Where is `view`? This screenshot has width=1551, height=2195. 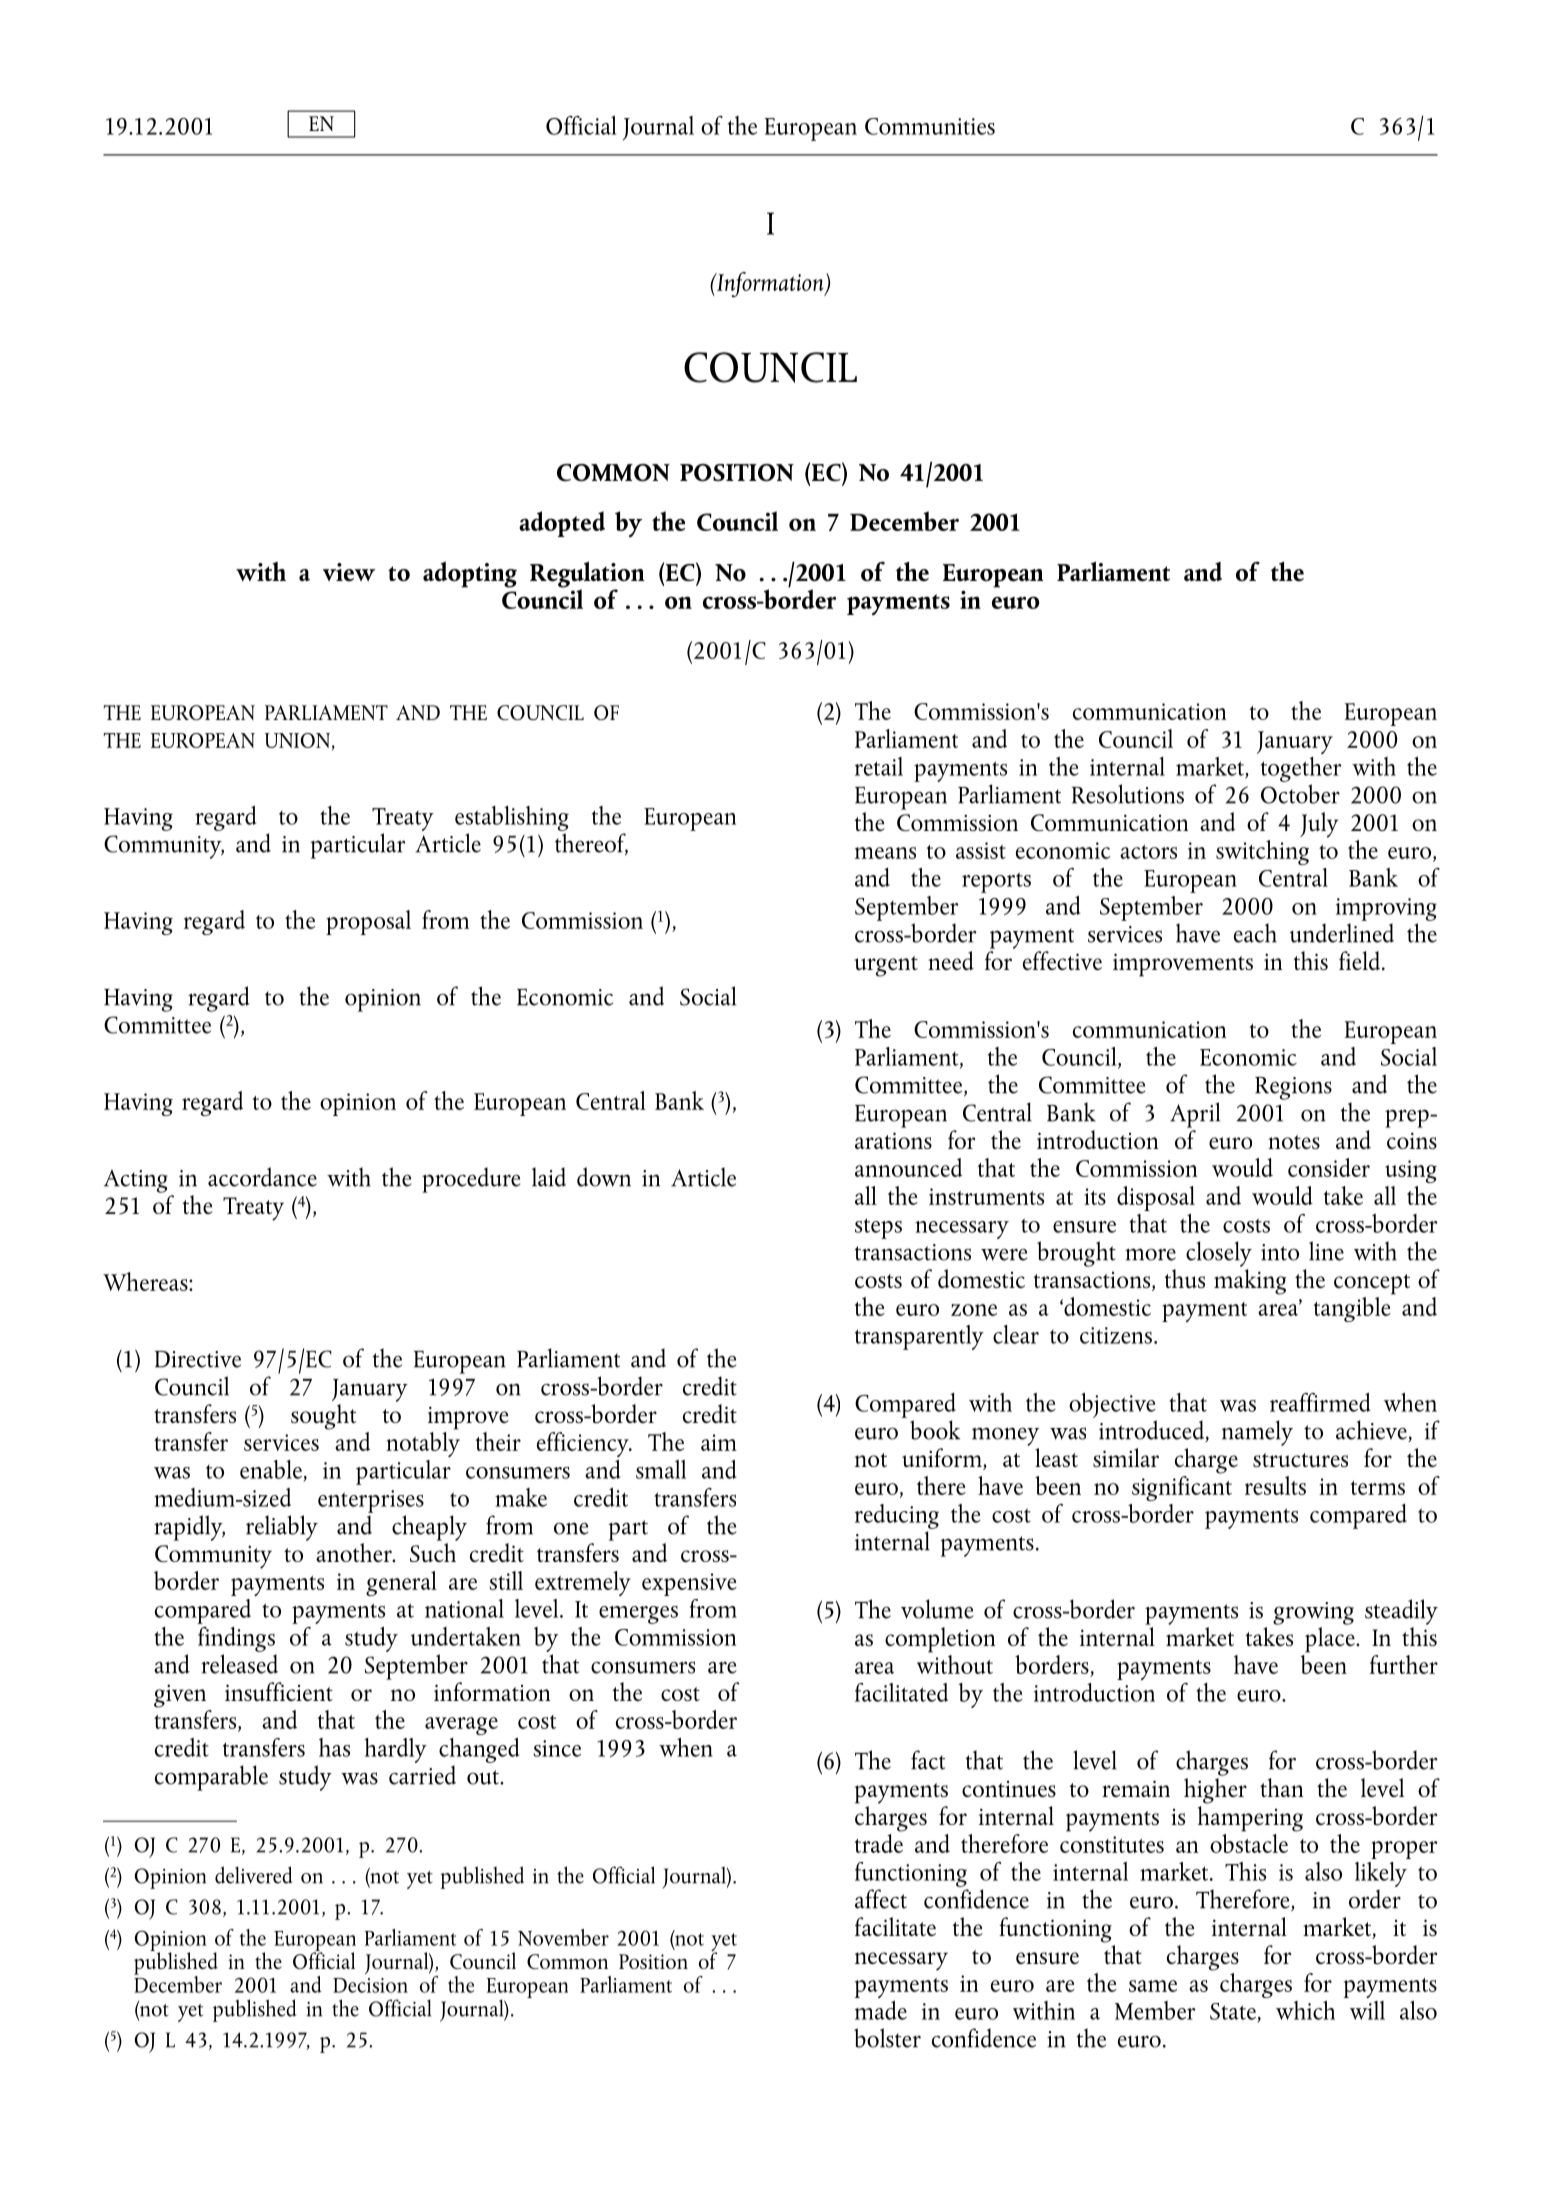 view is located at coordinates (349, 572).
